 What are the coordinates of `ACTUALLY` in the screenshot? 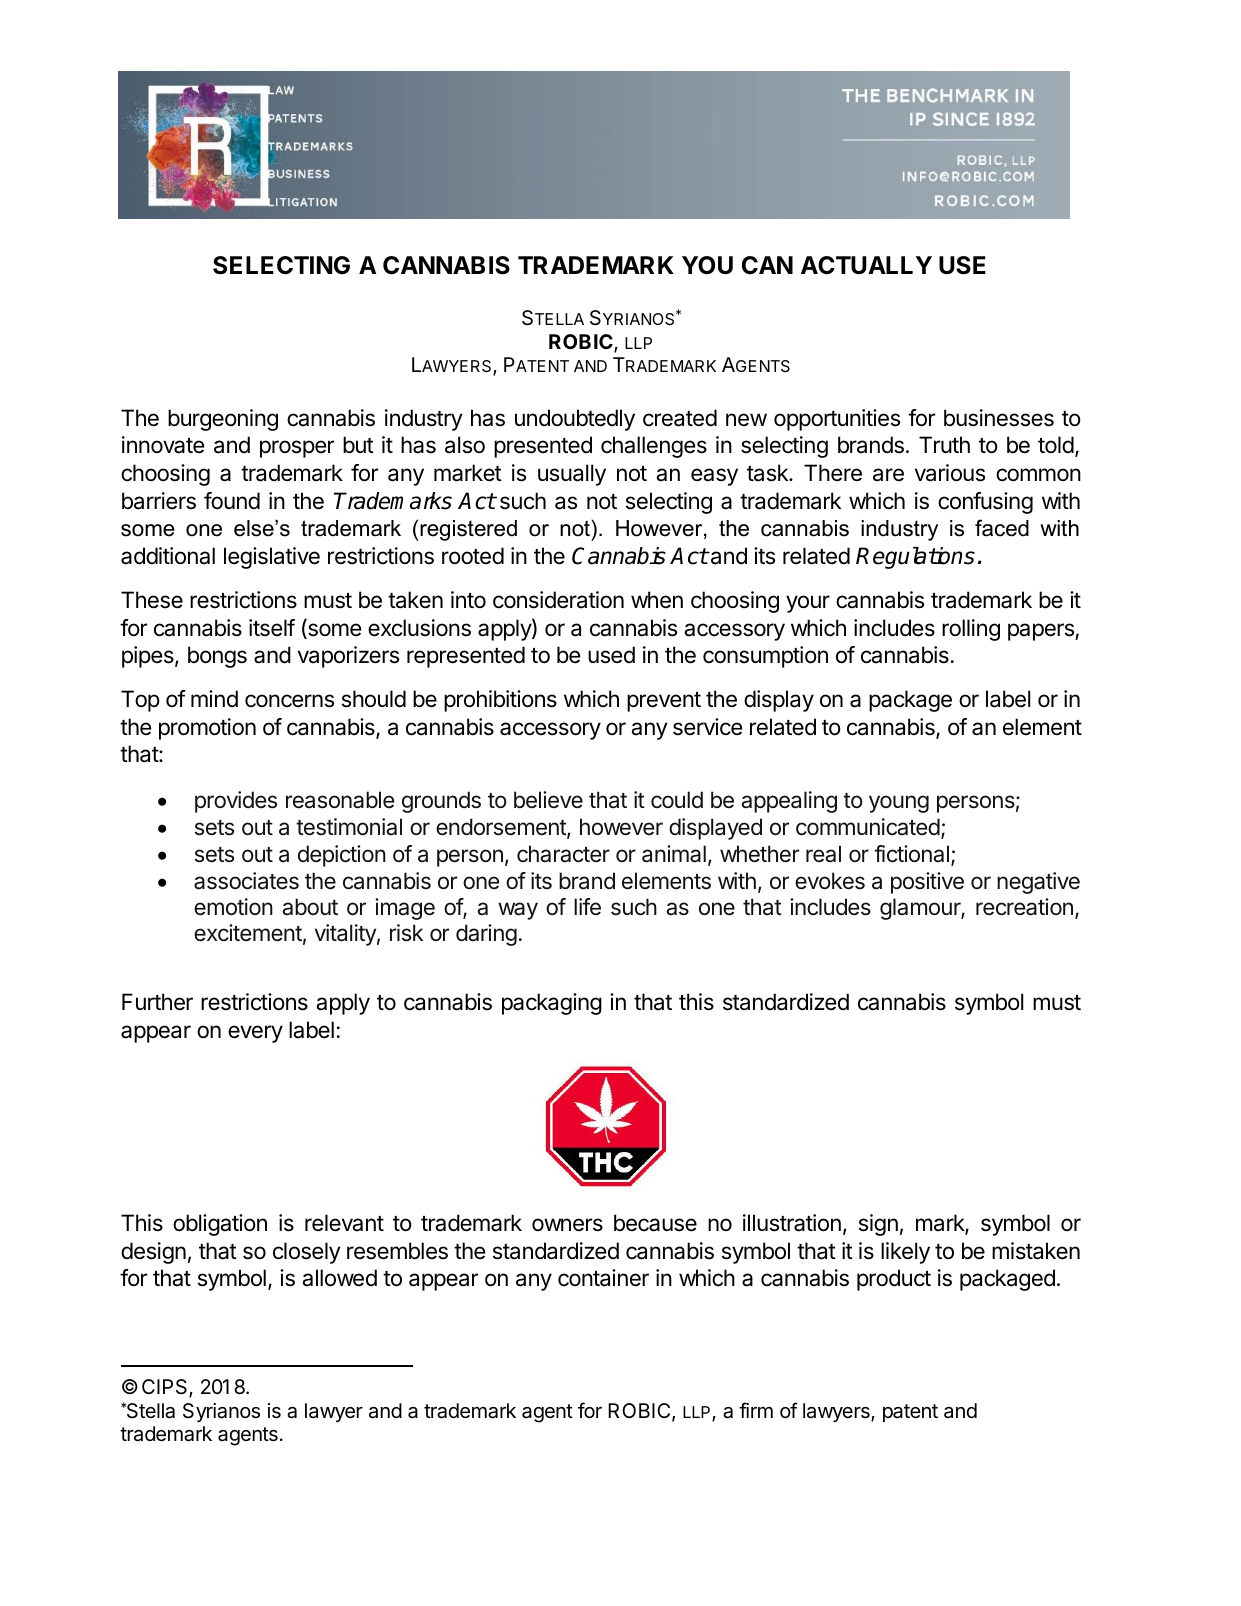 It's located at (866, 265).
